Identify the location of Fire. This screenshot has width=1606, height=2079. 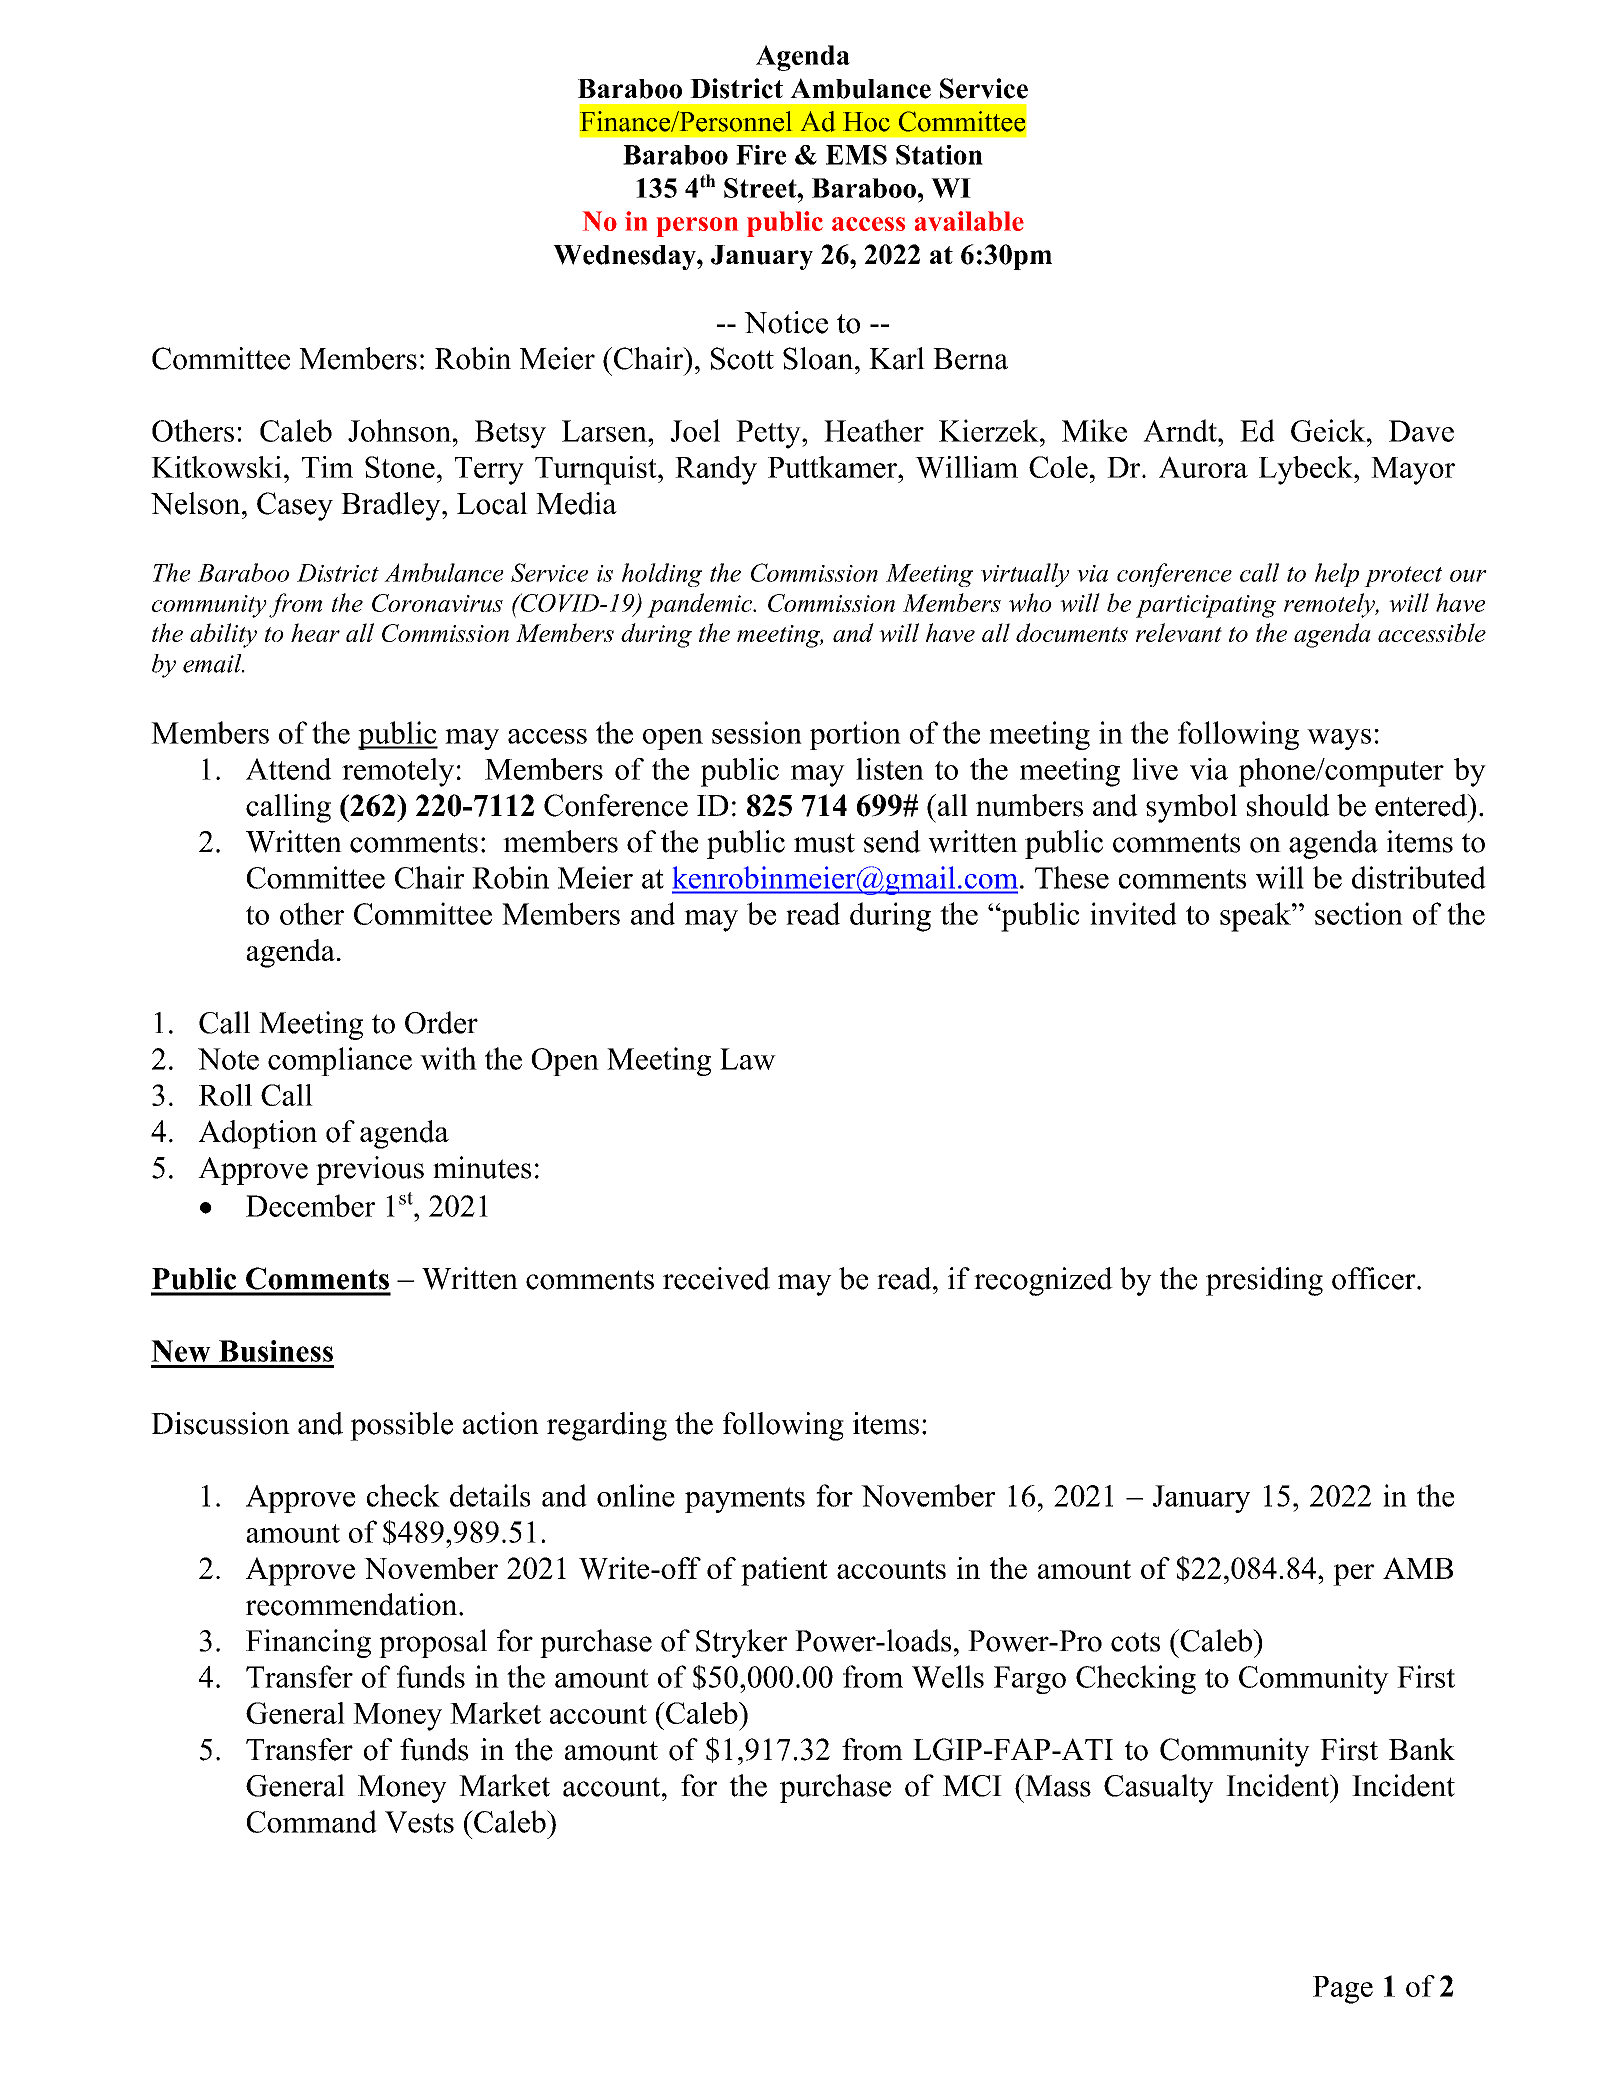
(761, 155).
